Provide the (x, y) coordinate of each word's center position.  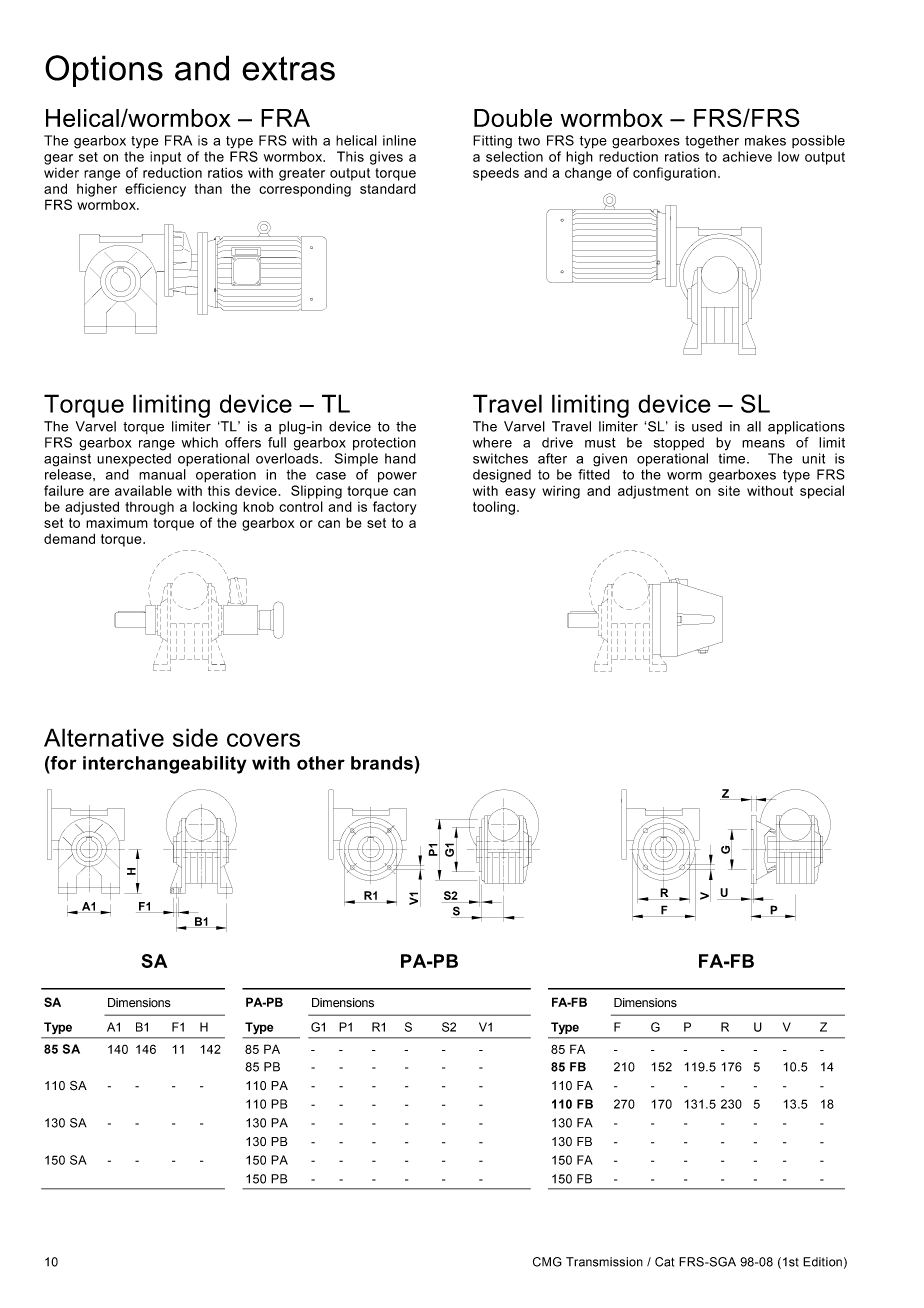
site (729, 490)
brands (382, 763)
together (712, 142)
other (321, 763)
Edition (822, 1262)
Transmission (604, 1262)
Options (104, 71)
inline (399, 140)
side (195, 737)
